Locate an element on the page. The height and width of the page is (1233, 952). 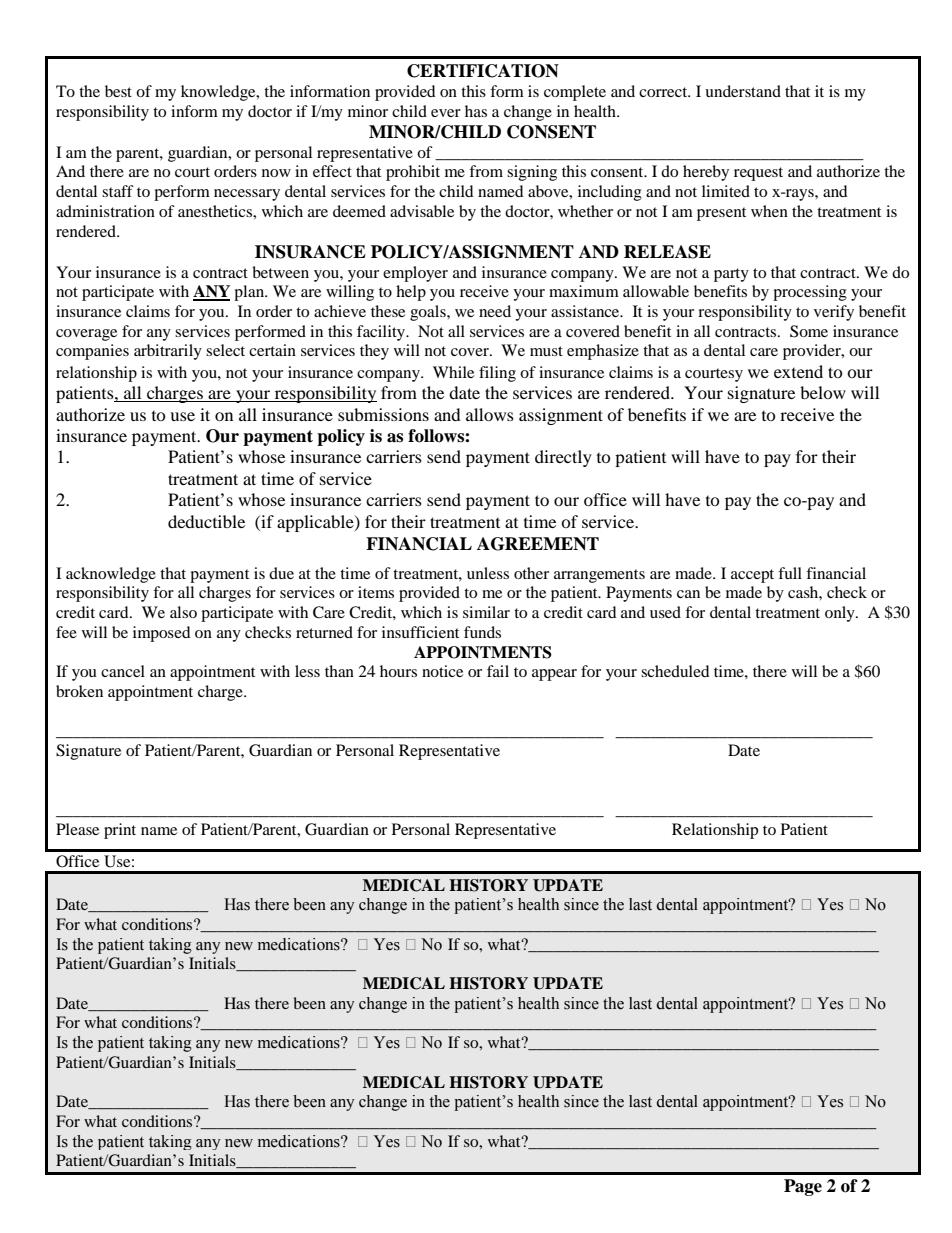
print is located at coordinates (120, 831).
